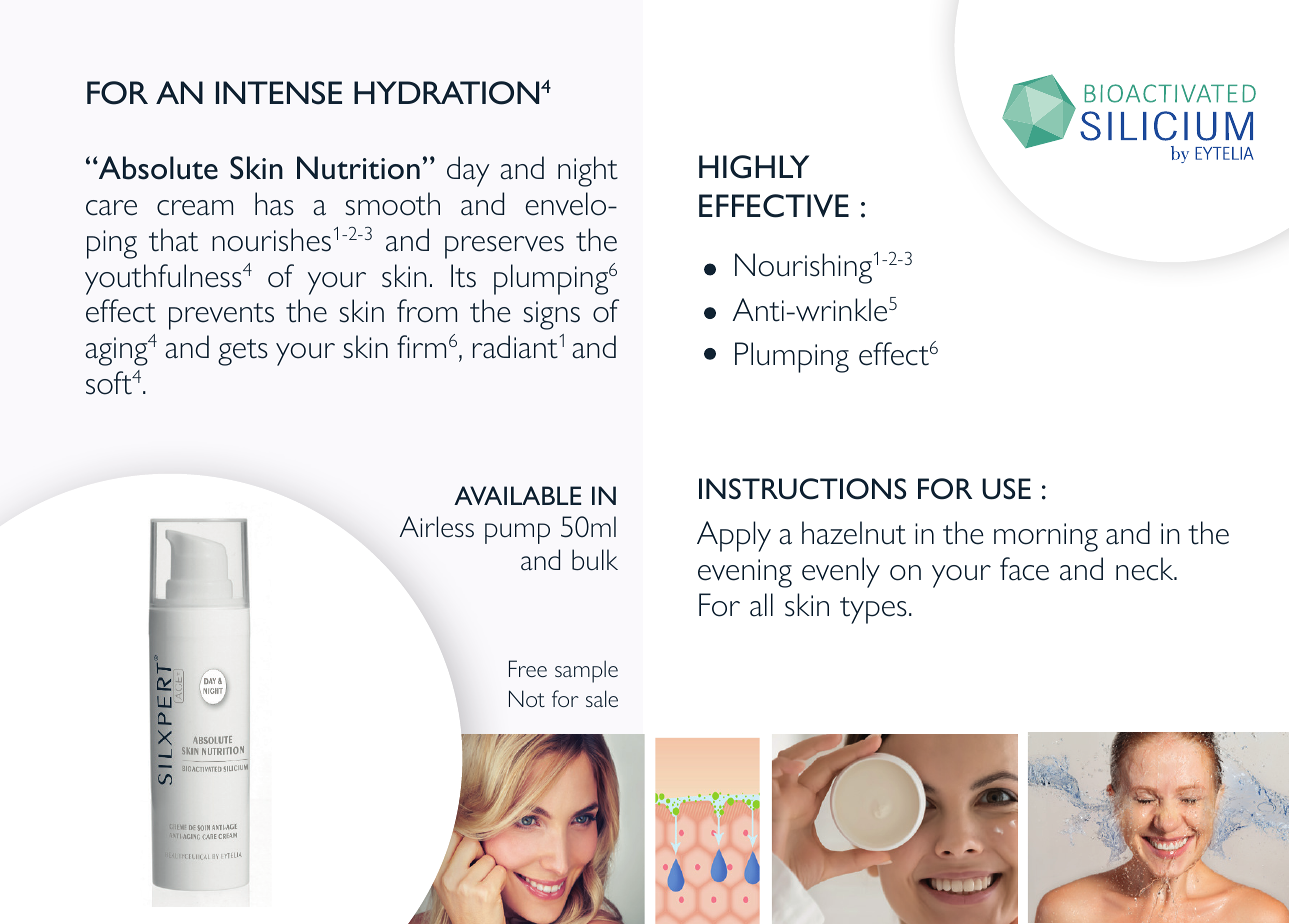  What do you see at coordinates (504, 247) in the screenshot?
I see `preserves` at bounding box center [504, 247].
